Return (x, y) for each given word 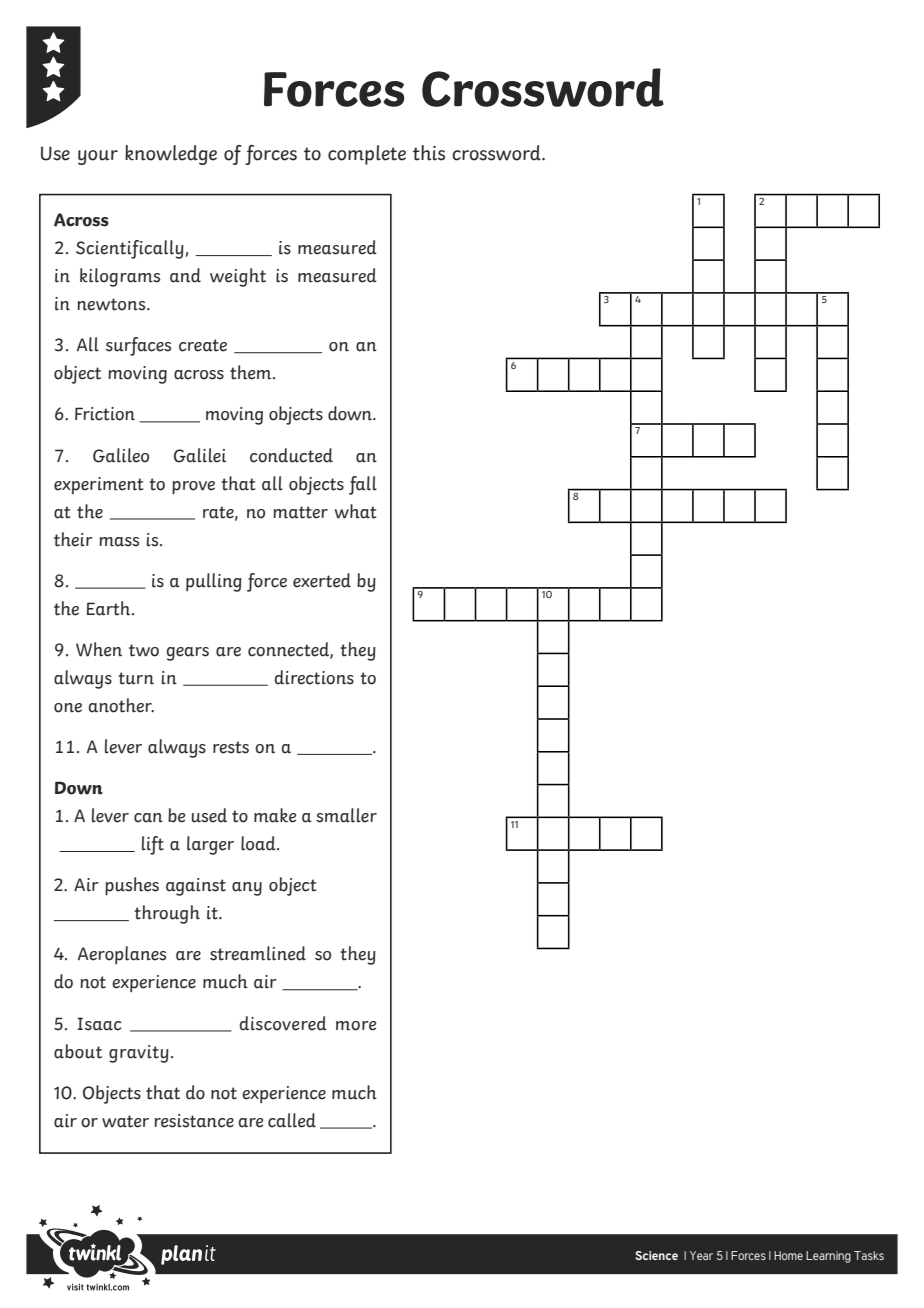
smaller (346, 815)
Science (656, 1255)
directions (314, 677)
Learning (828, 1257)
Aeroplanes (122, 955)
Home (788, 1255)
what (355, 511)
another (121, 705)
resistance (194, 1121)
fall (363, 485)
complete (367, 155)
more (356, 1026)
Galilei (200, 455)
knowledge (171, 155)
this (429, 153)
